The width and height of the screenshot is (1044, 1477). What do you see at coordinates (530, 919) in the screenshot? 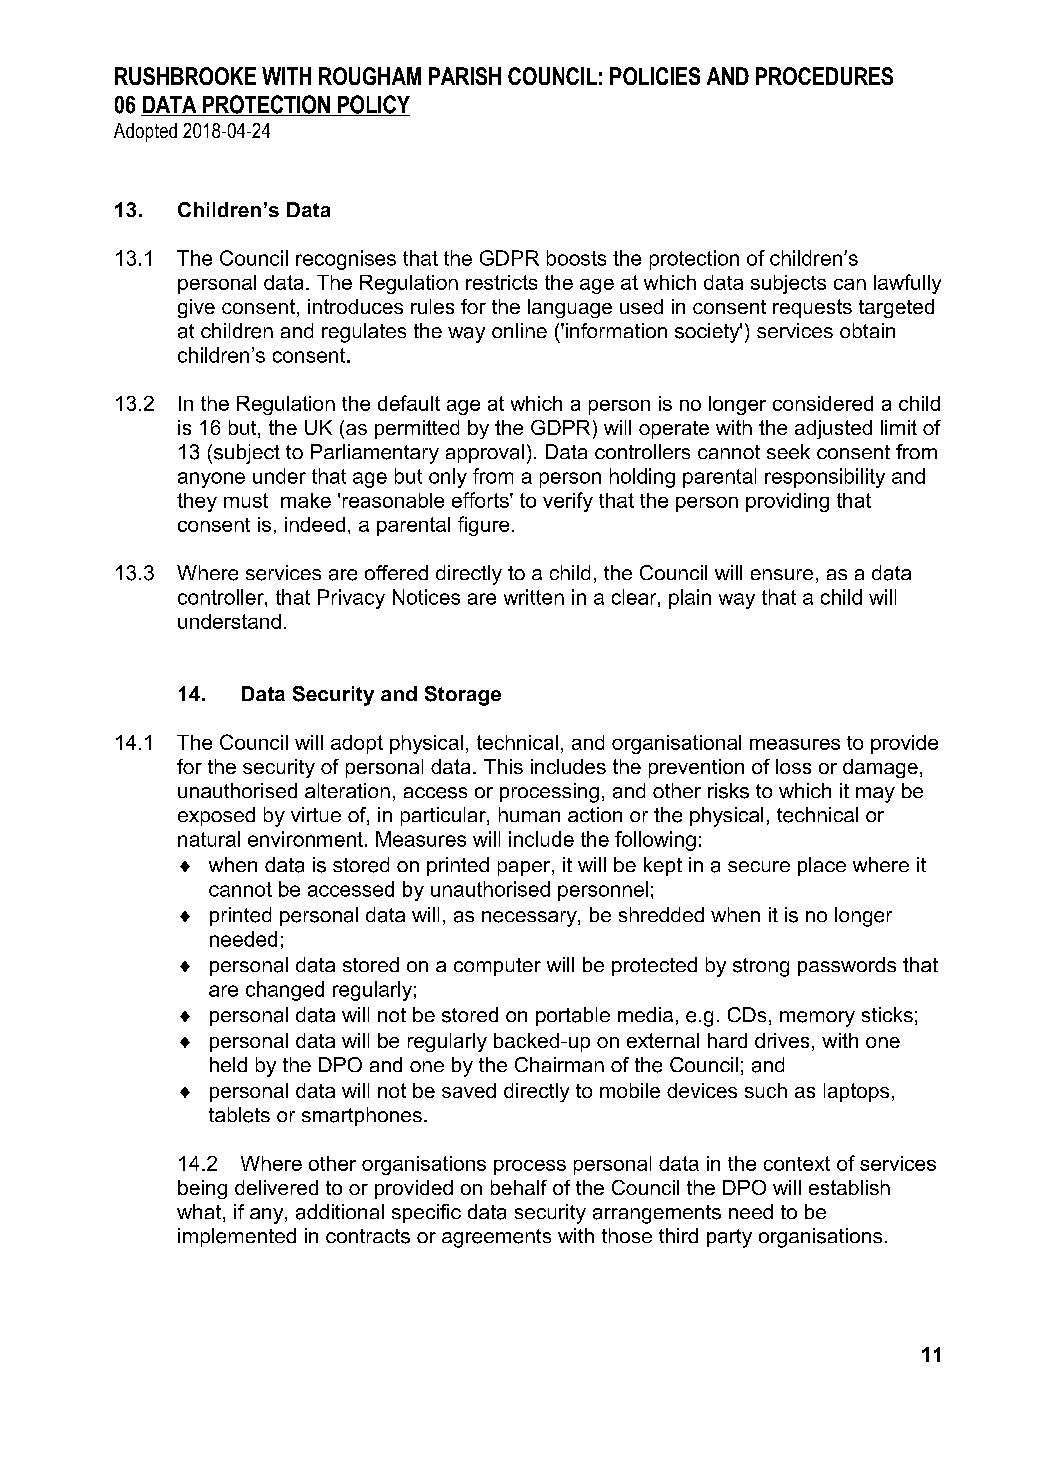
I see `necessary` at bounding box center [530, 919].
